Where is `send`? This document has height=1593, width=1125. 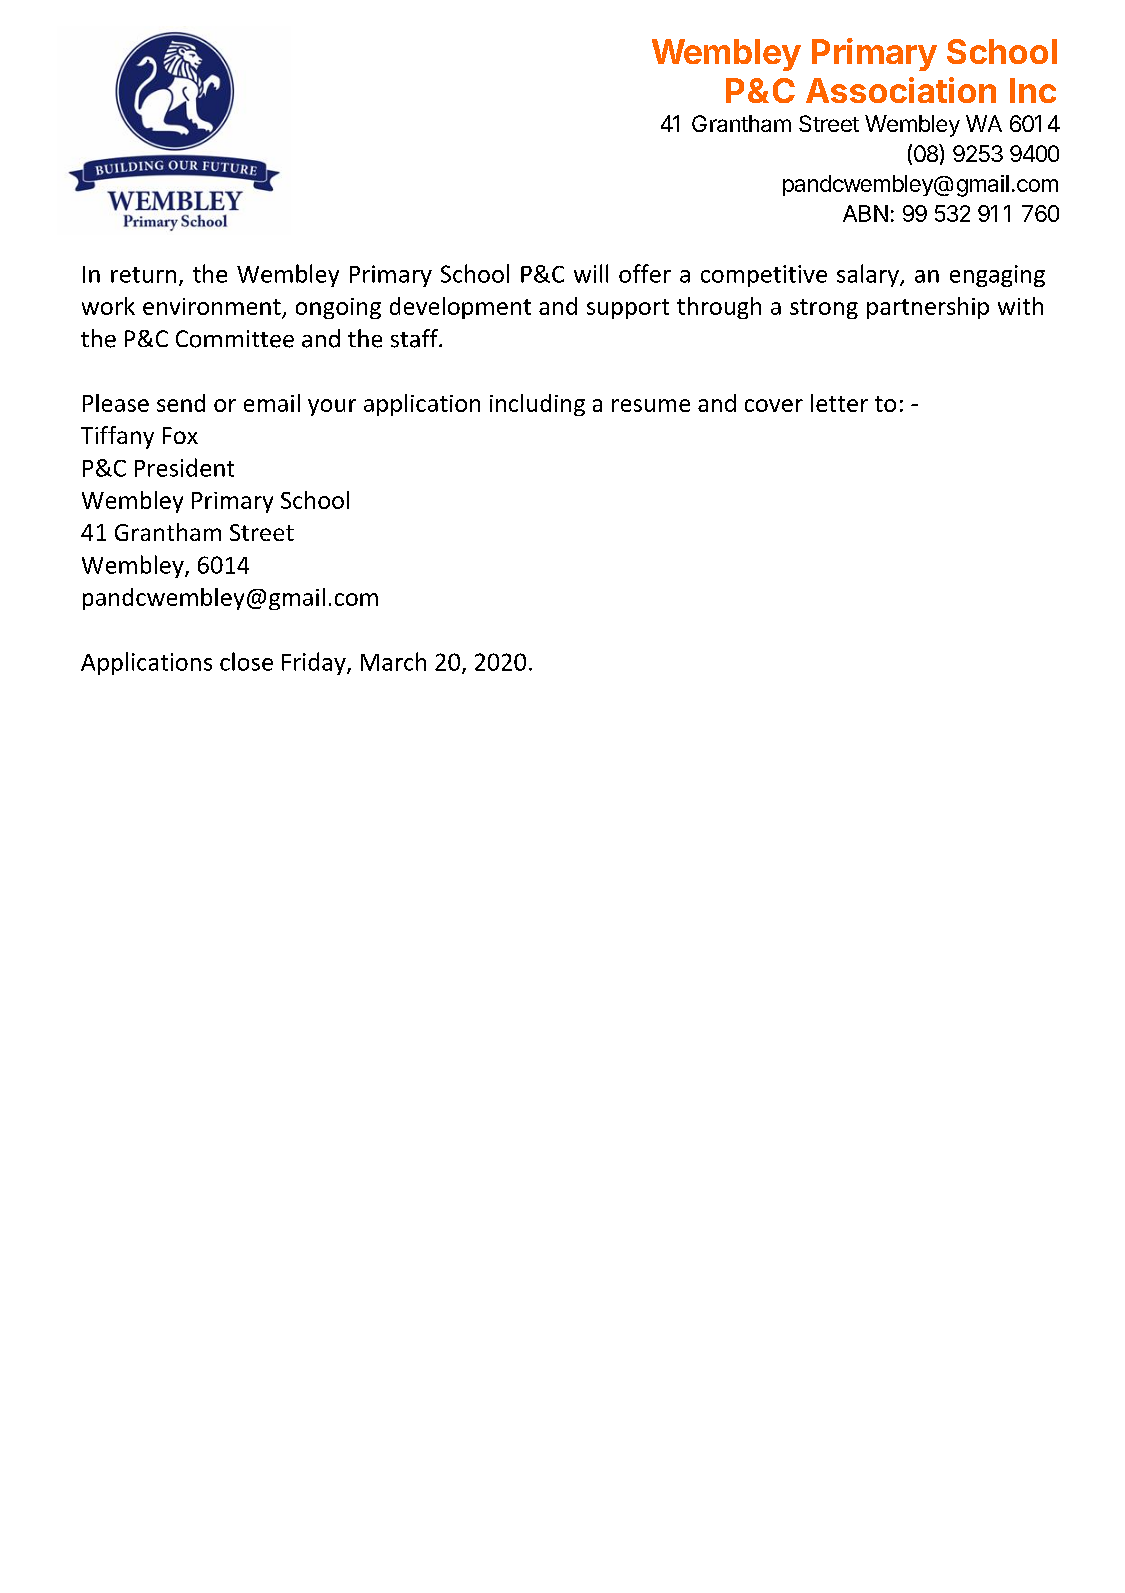 send is located at coordinates (181, 403).
